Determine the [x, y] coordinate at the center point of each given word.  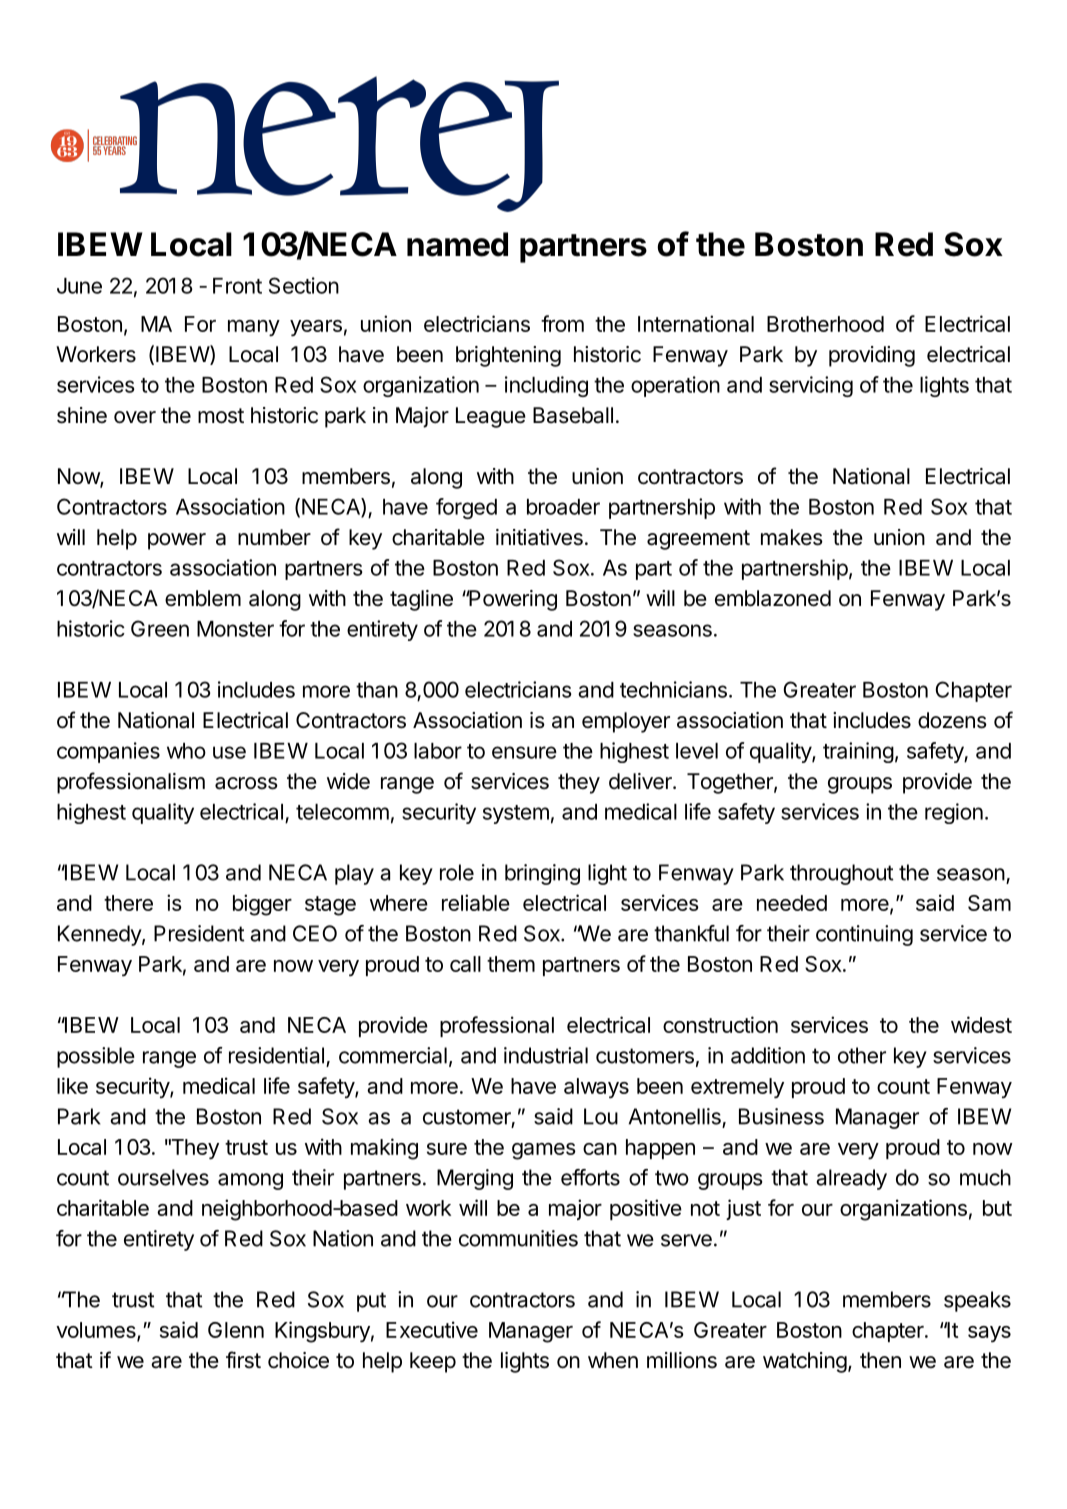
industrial [546, 1055]
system [516, 814]
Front [237, 286]
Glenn [236, 1330]
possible [96, 1057]
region [954, 813]
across [246, 783]
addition [768, 1055]
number [274, 537]
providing [872, 356]
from [562, 323]
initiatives [539, 537]
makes [792, 537]
